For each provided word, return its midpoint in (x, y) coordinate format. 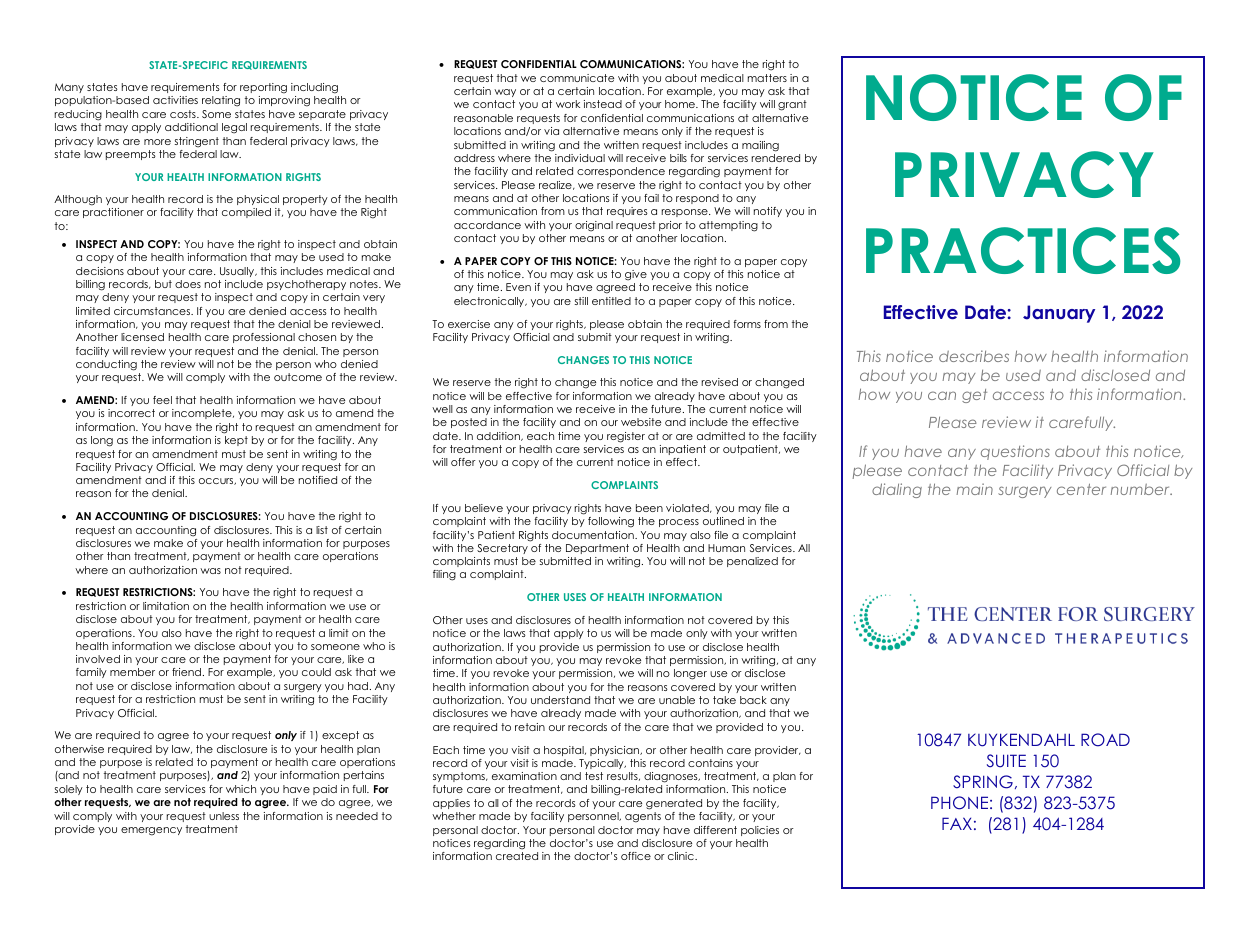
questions (1015, 452)
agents (643, 817)
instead (603, 104)
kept (236, 441)
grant (792, 105)
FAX (957, 823)
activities (175, 100)
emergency (151, 831)
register (626, 437)
